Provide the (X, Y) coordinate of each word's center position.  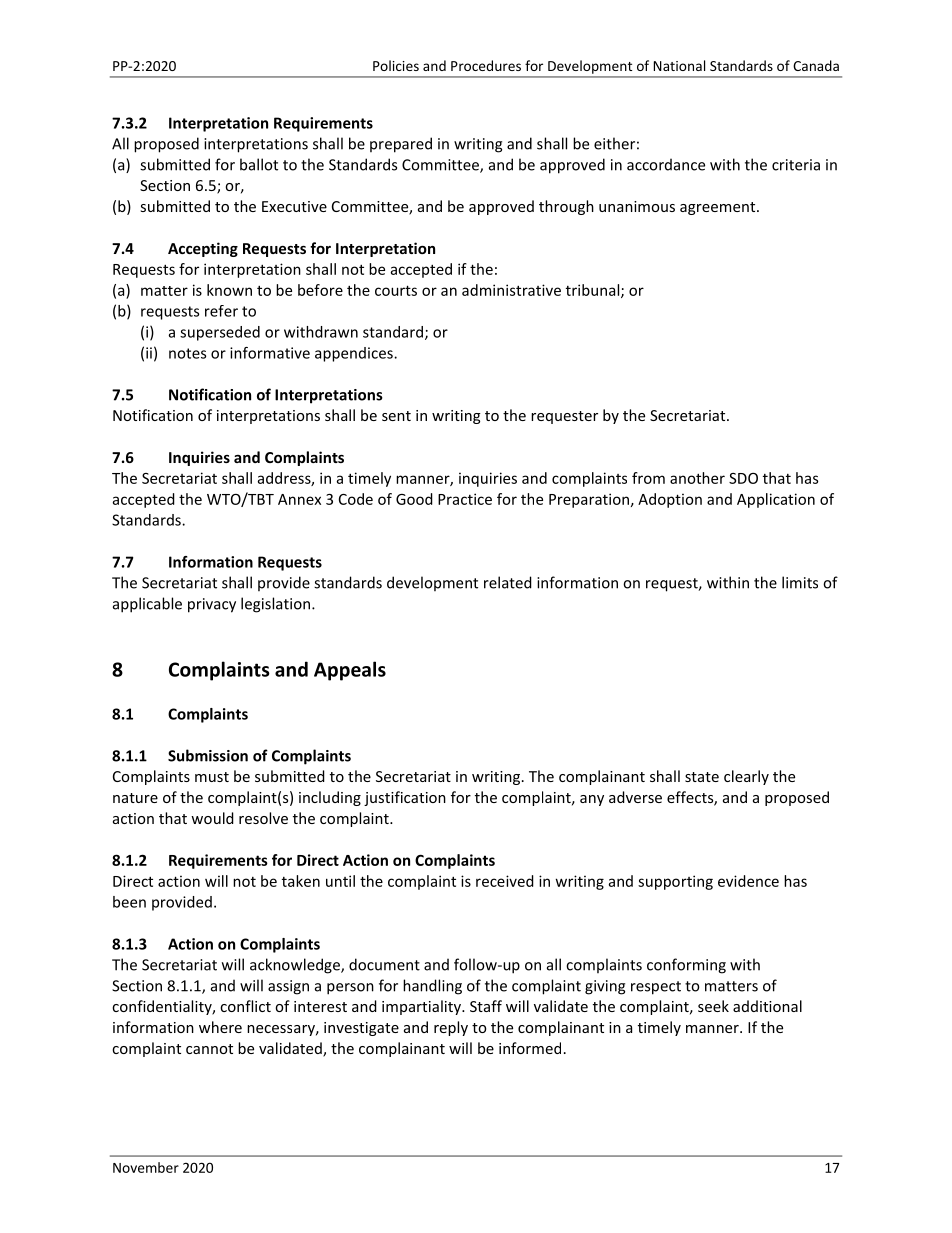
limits (800, 582)
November (146, 1167)
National (679, 65)
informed (530, 1048)
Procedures (486, 65)
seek (713, 1006)
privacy (212, 605)
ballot (259, 164)
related (508, 582)
